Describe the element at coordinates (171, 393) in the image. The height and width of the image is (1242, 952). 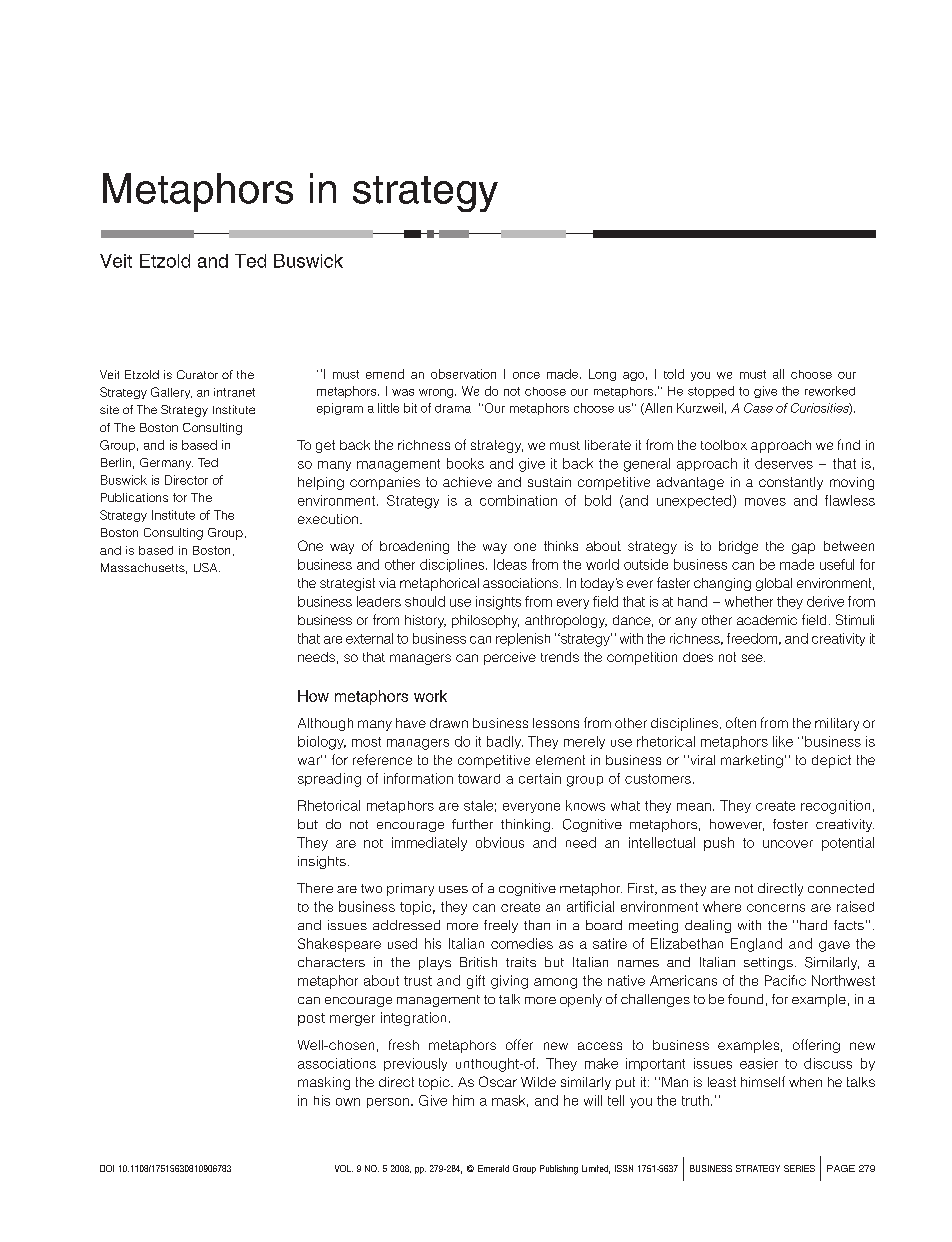
I see `Gallery` at that location.
